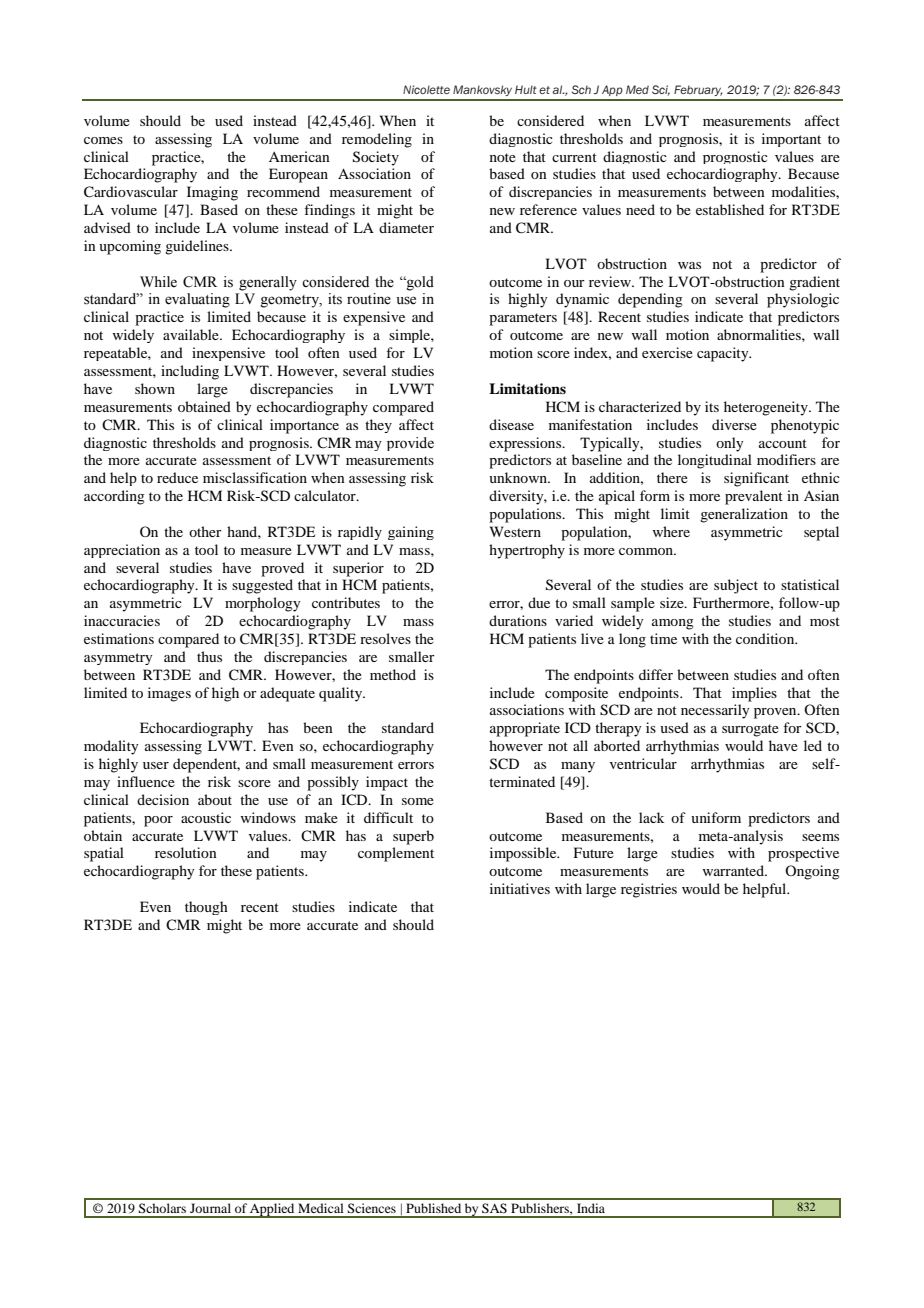 The image size is (924, 1308). What do you see at coordinates (190, 372) in the image?
I see `including` at bounding box center [190, 372].
